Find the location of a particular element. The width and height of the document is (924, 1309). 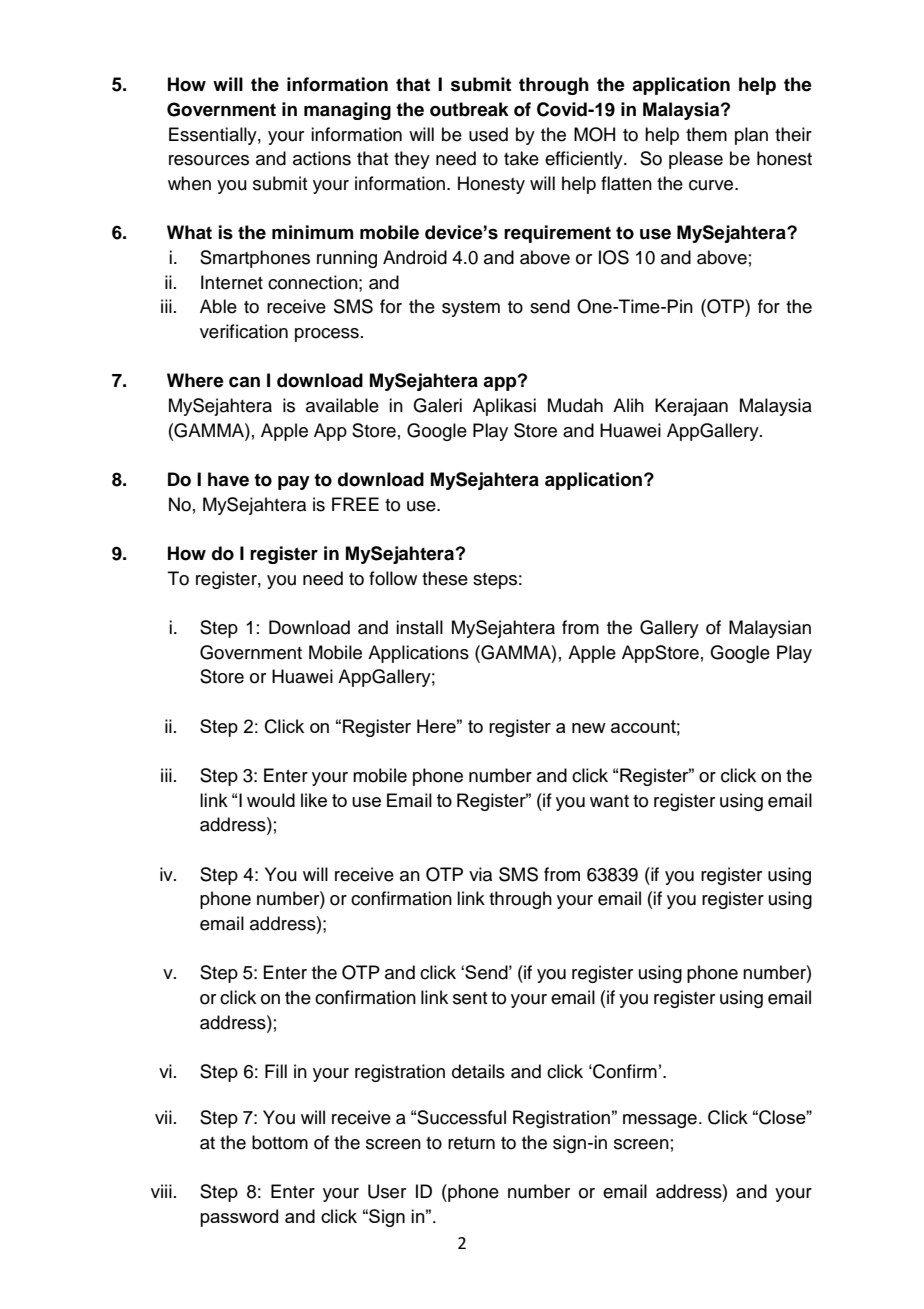

password is located at coordinates (239, 1218).
